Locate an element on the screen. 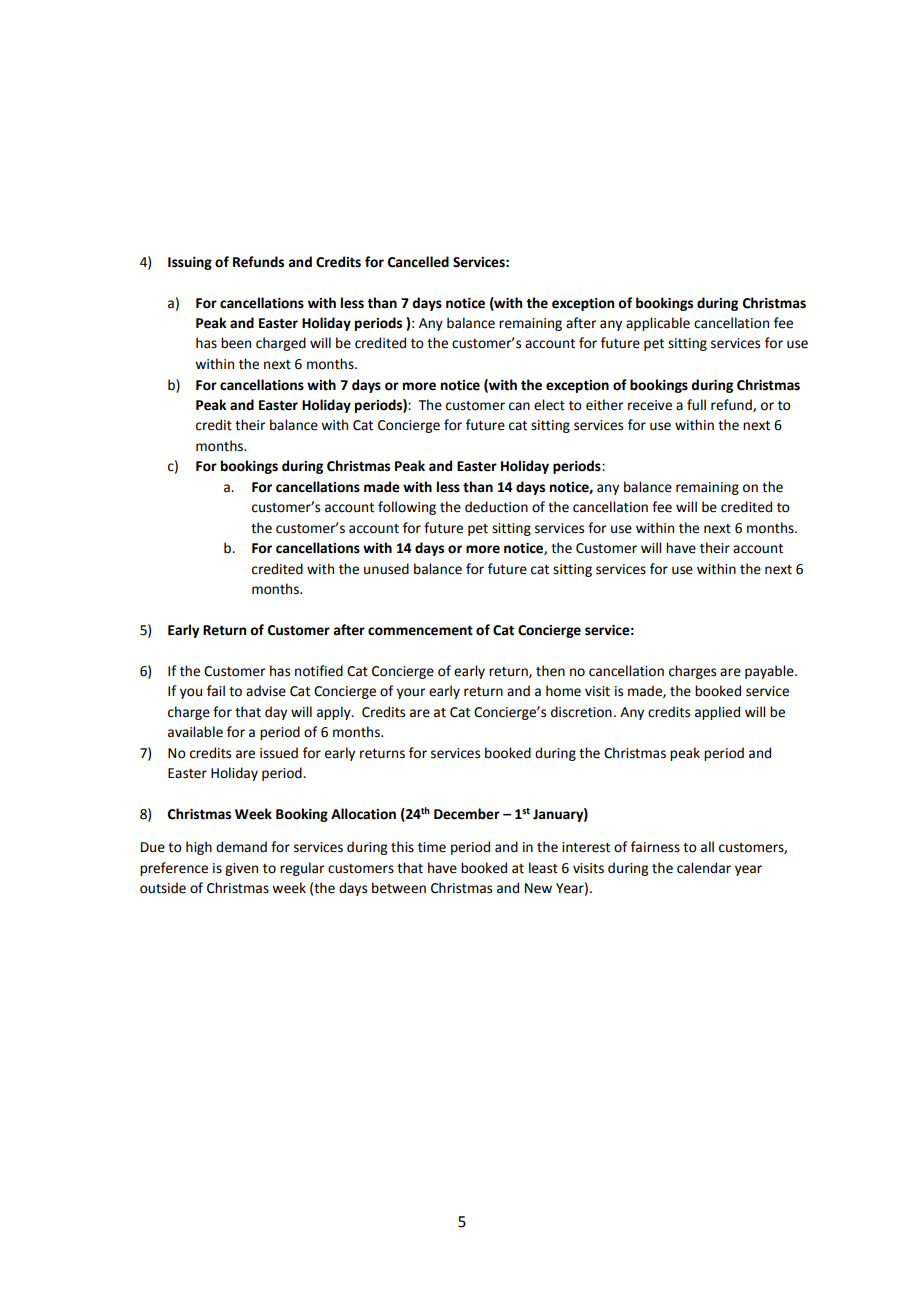  Issuing is located at coordinates (190, 263).
